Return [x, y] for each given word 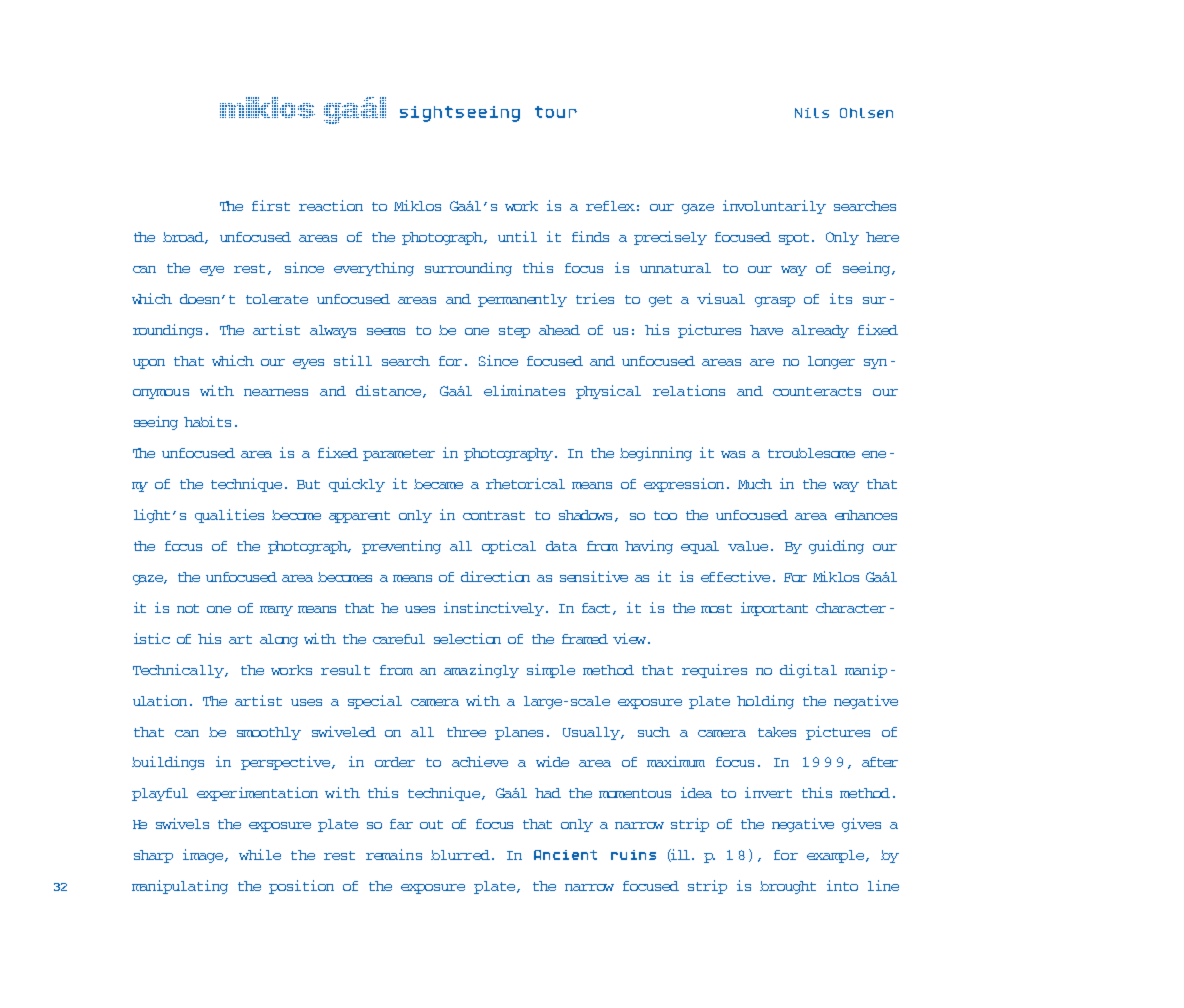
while [260, 854]
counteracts [817, 391]
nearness [276, 392]
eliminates [524, 390]
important [774, 609]
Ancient [565, 855]
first [271, 205]
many [276, 611]
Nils [812, 113]
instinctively [495, 609]
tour [556, 112]
